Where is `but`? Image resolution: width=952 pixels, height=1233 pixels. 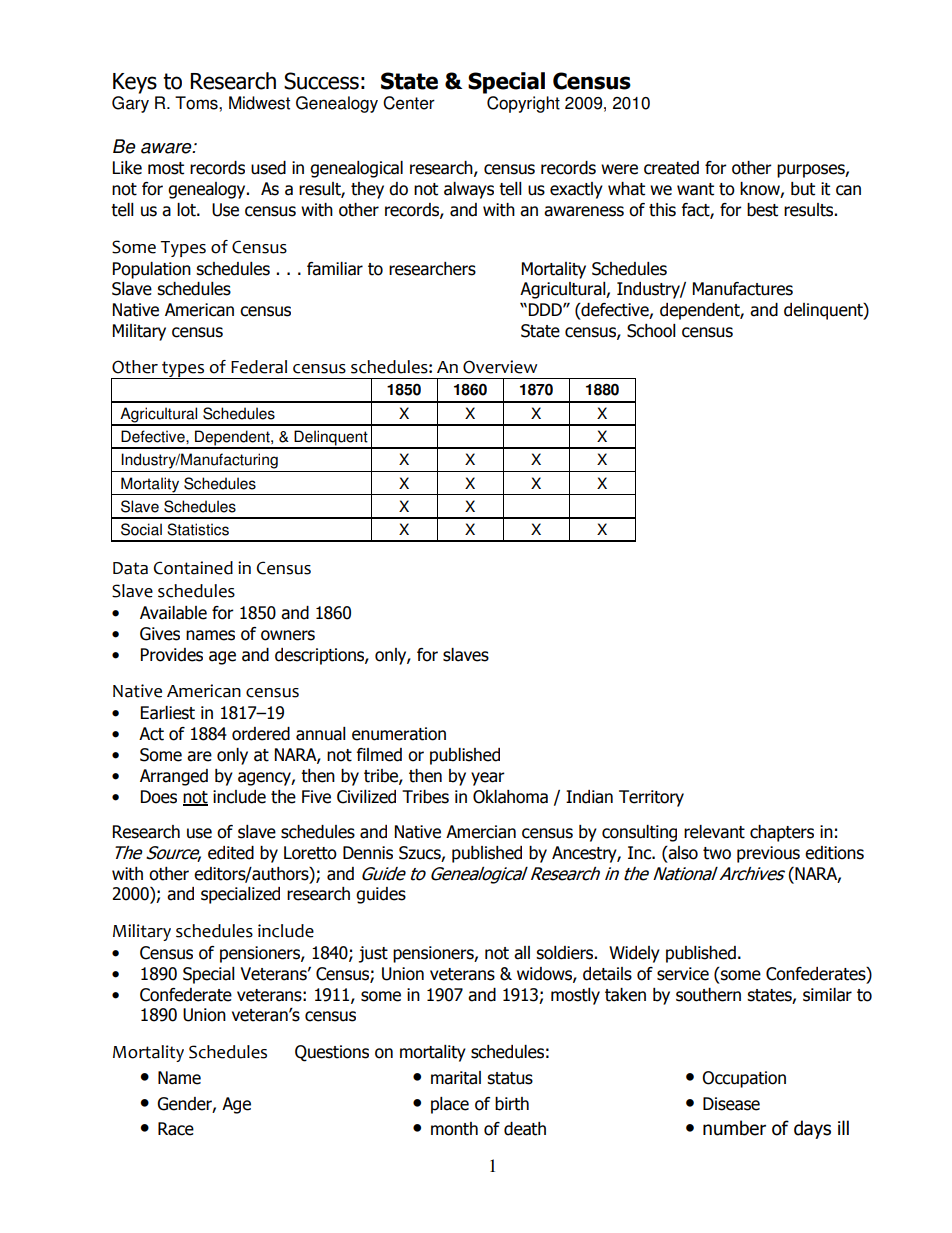
but is located at coordinates (803, 189).
